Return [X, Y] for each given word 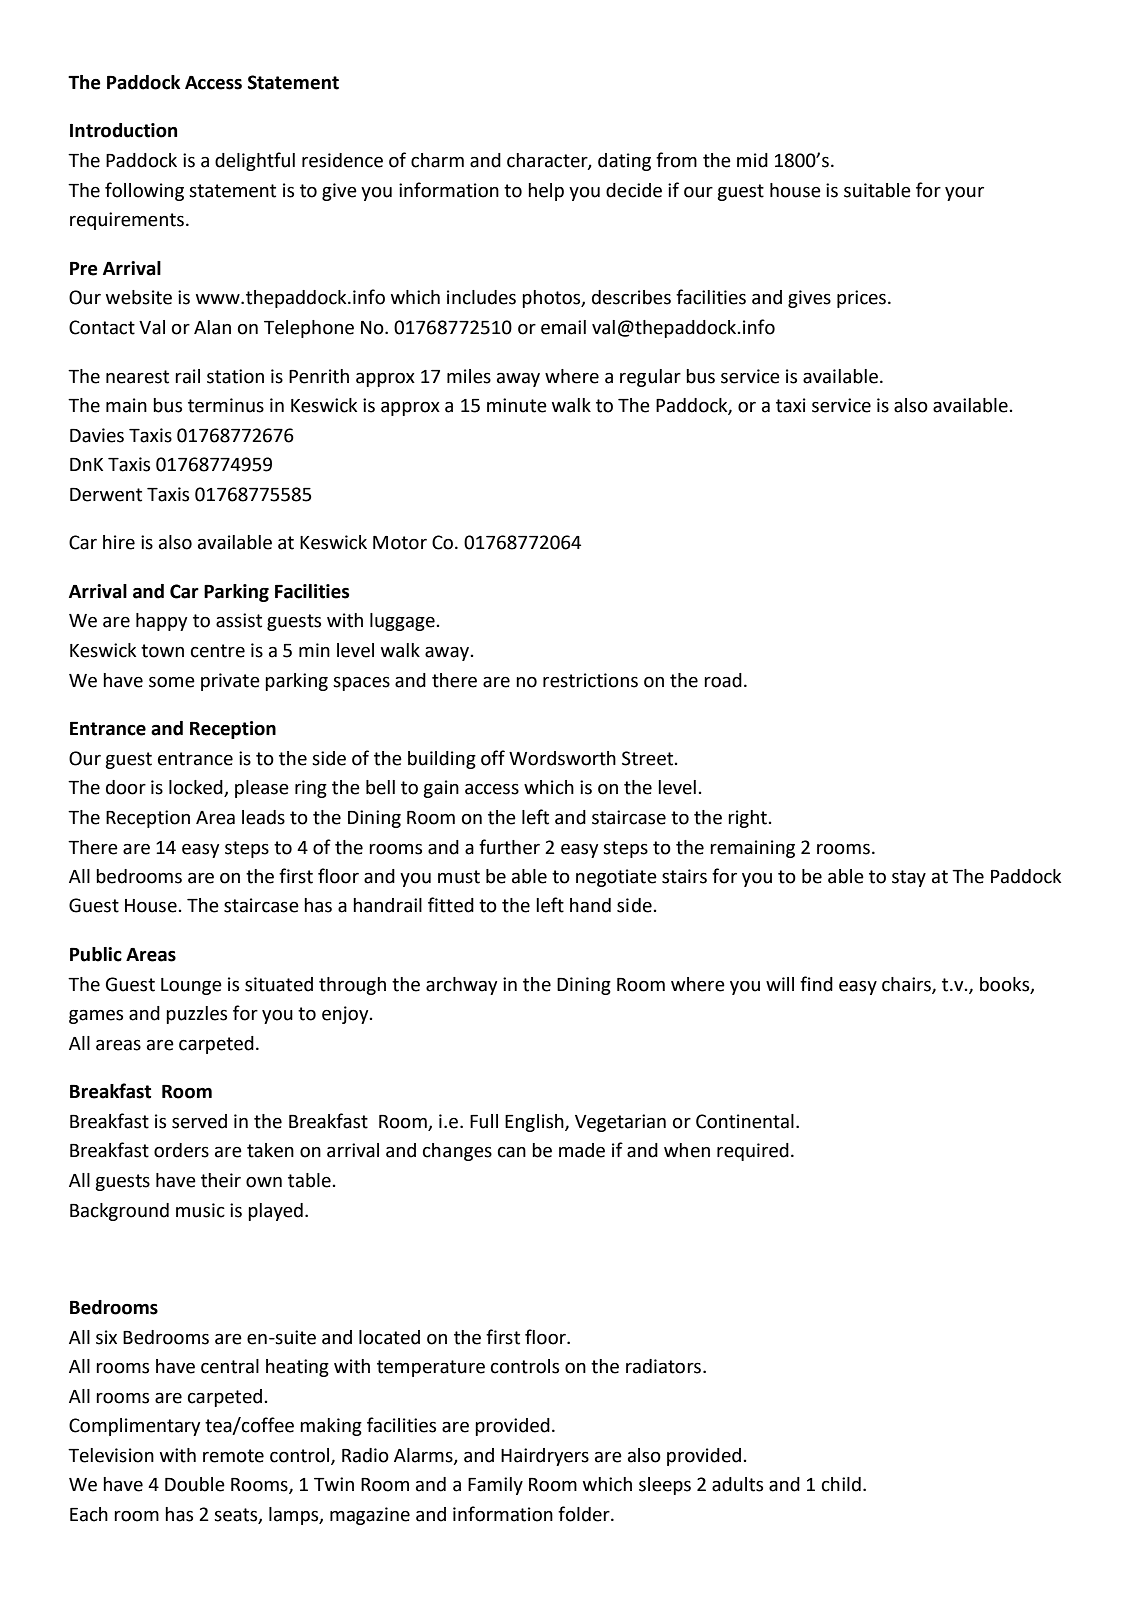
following [144, 191]
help [546, 192]
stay [909, 878]
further [509, 847]
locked [197, 788]
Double [195, 1484]
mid [752, 160]
